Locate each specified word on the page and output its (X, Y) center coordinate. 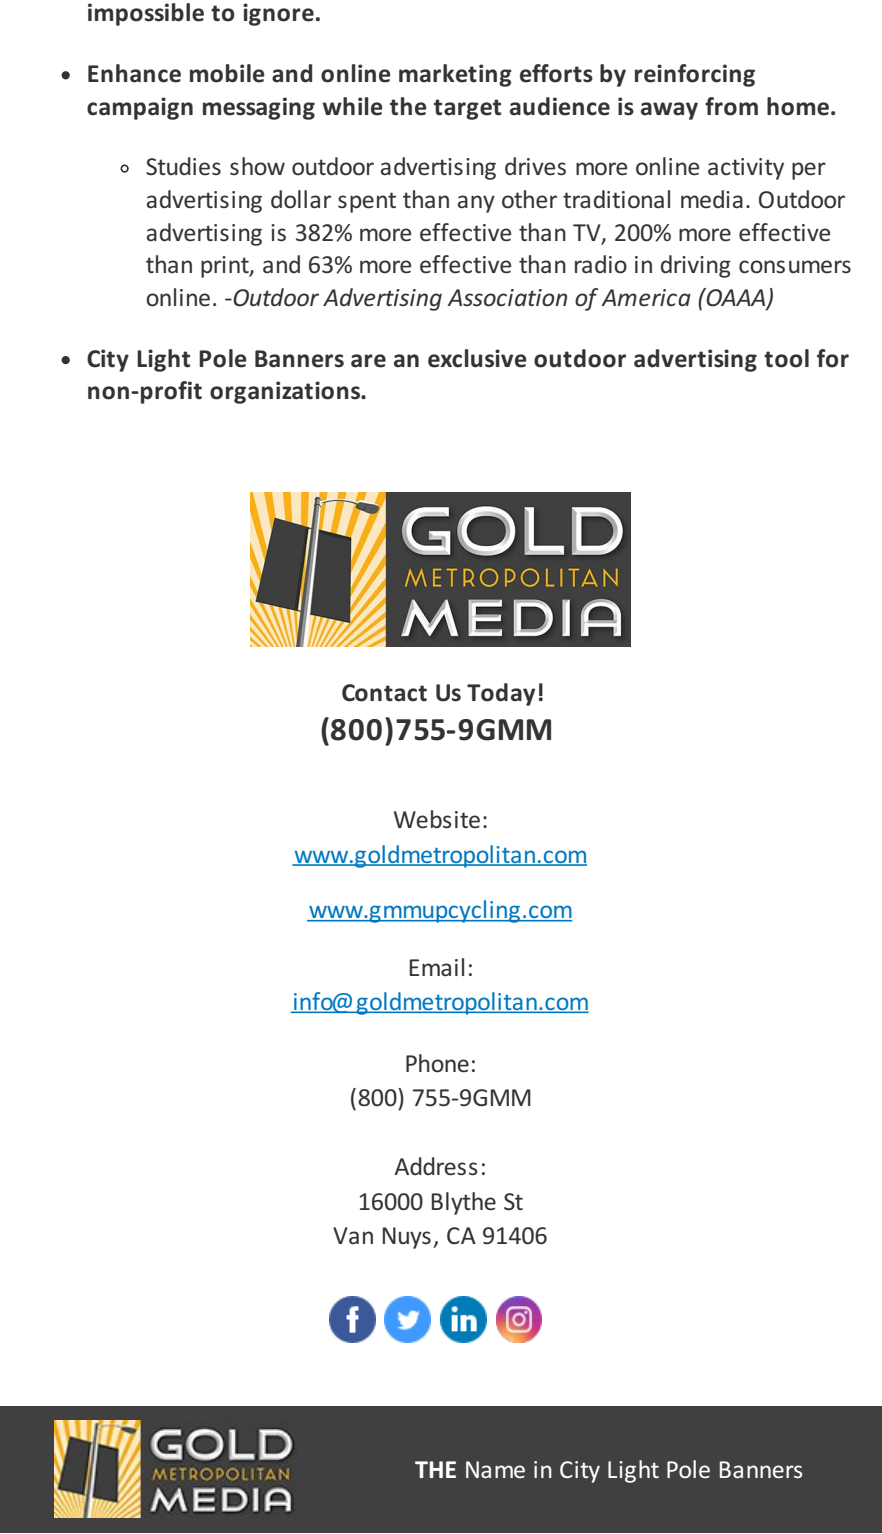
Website (437, 819)
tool (786, 358)
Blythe (463, 1203)
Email (436, 967)
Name (495, 1469)
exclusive (477, 358)
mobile (227, 73)
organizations (286, 392)
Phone (437, 1063)
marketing (455, 75)
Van (353, 1235)
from (731, 106)
